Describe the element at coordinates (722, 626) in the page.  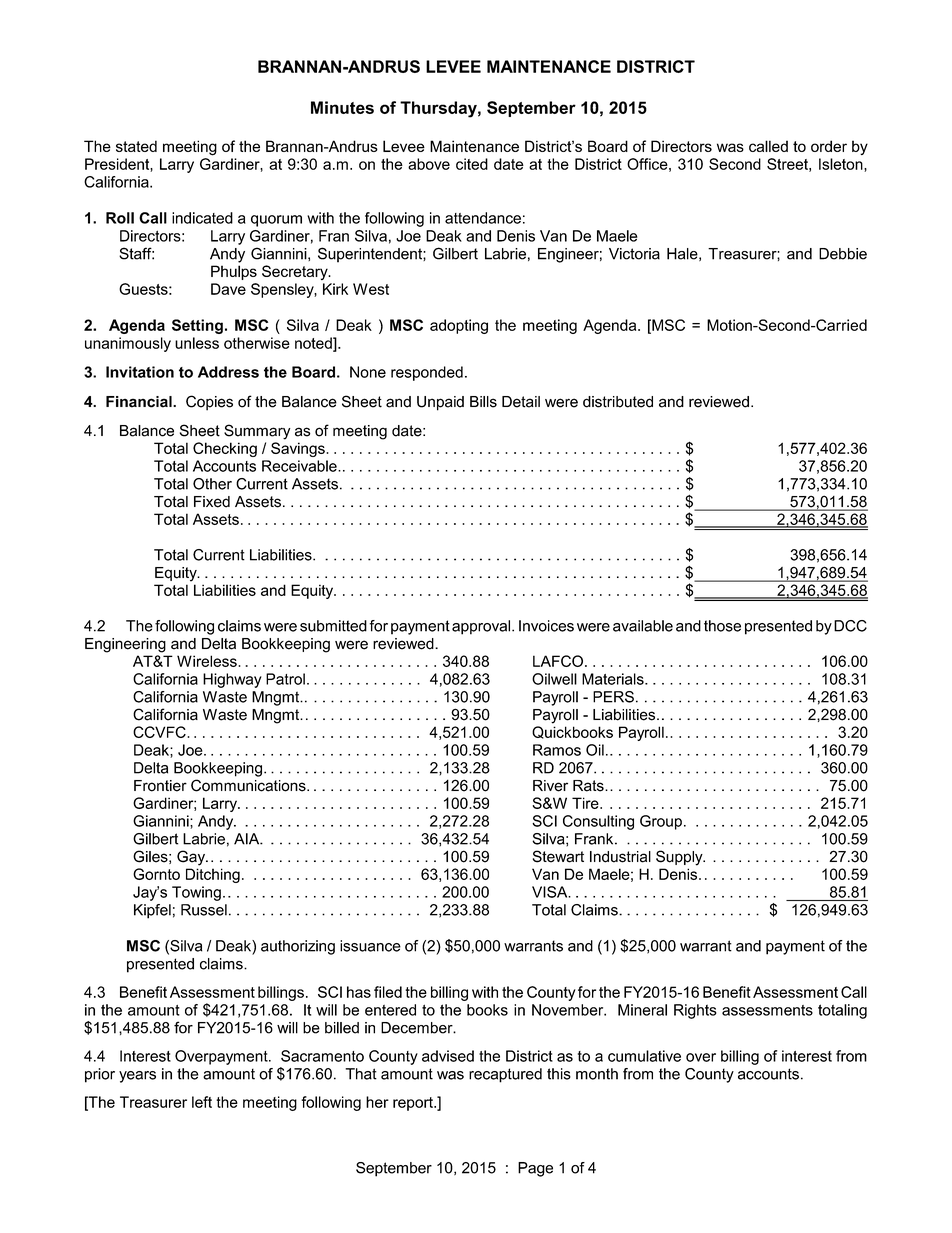
I see `those` at that location.
